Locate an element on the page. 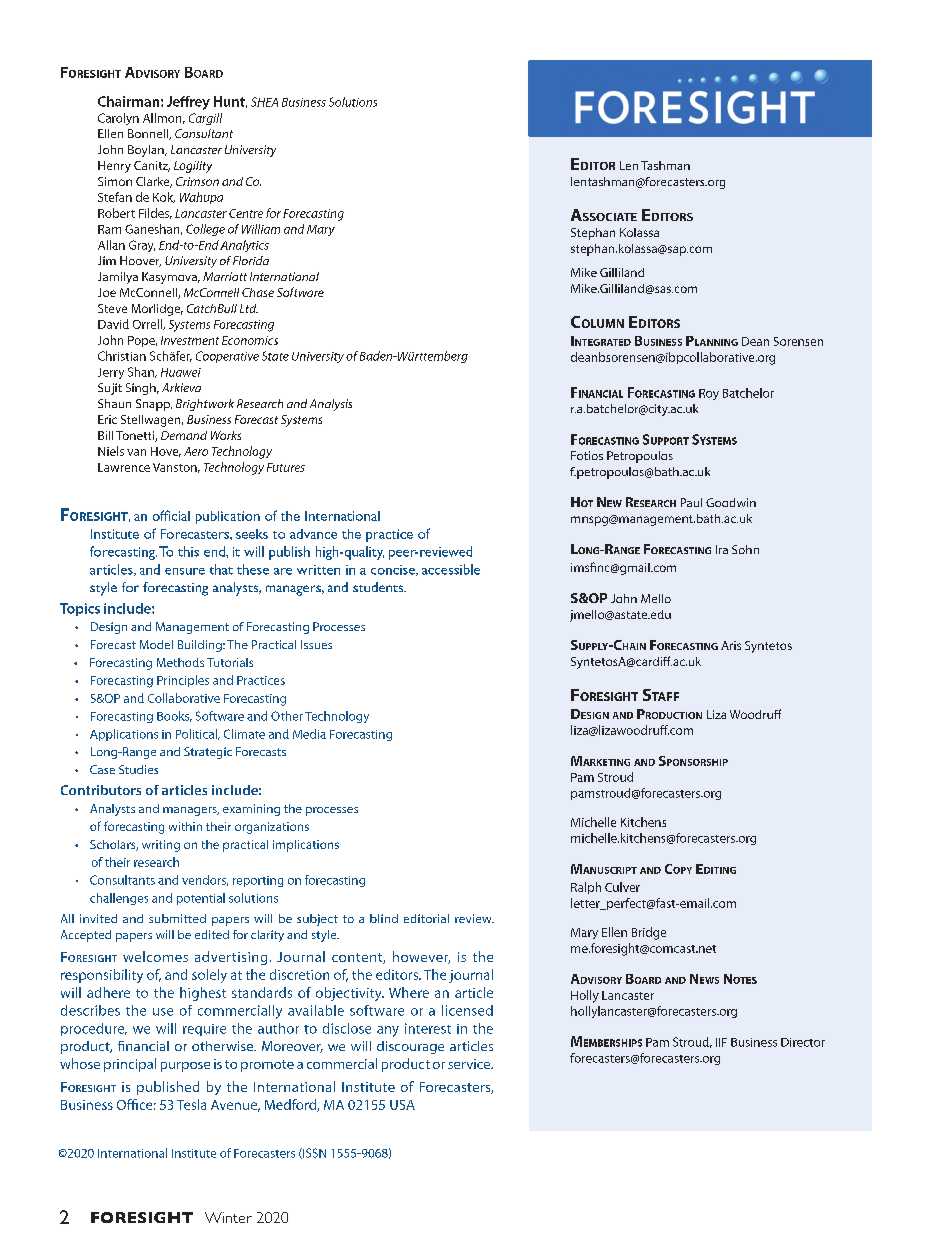  SHEA is located at coordinates (264, 102).
